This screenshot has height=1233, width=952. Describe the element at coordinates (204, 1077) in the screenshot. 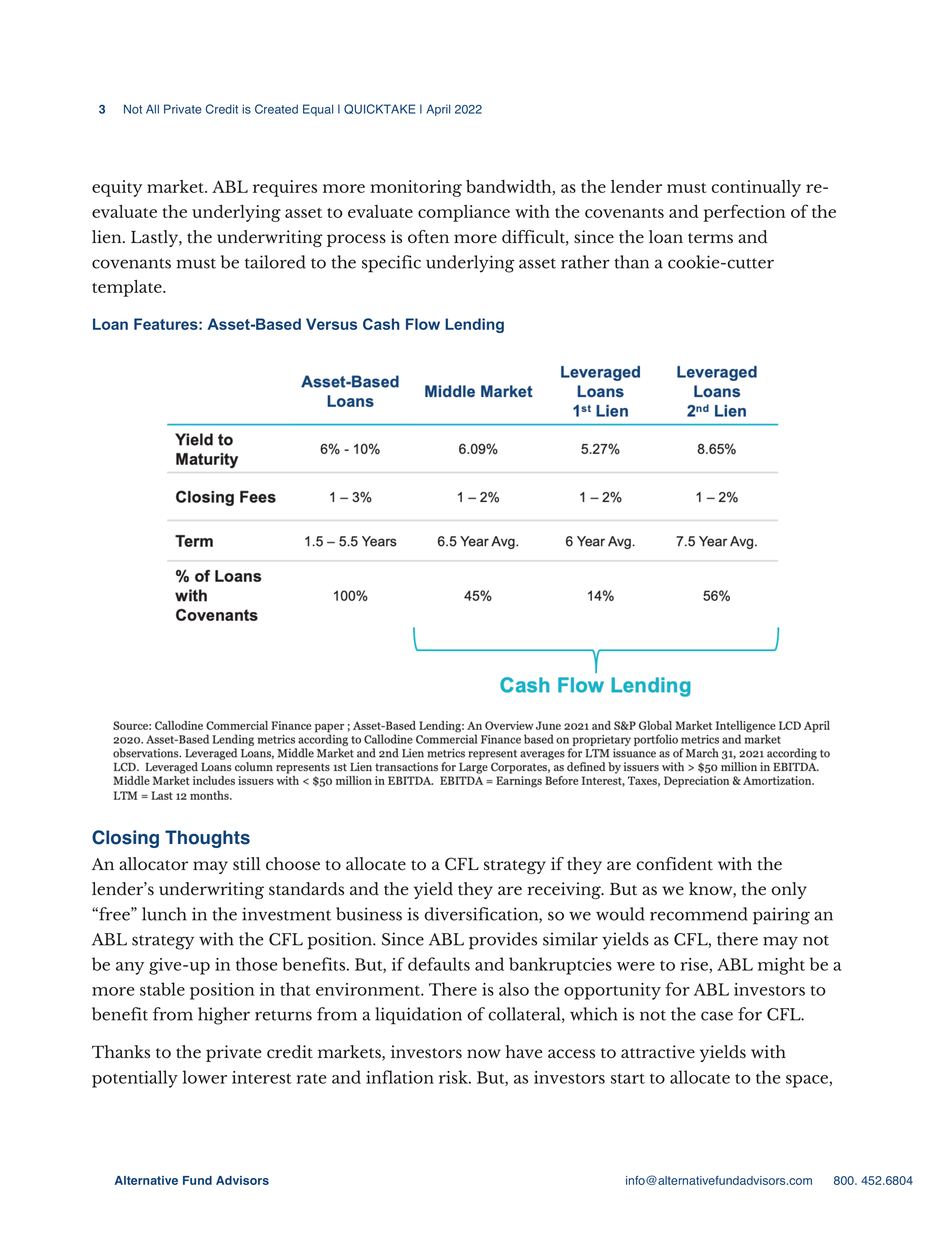

I see `lower` at that location.
